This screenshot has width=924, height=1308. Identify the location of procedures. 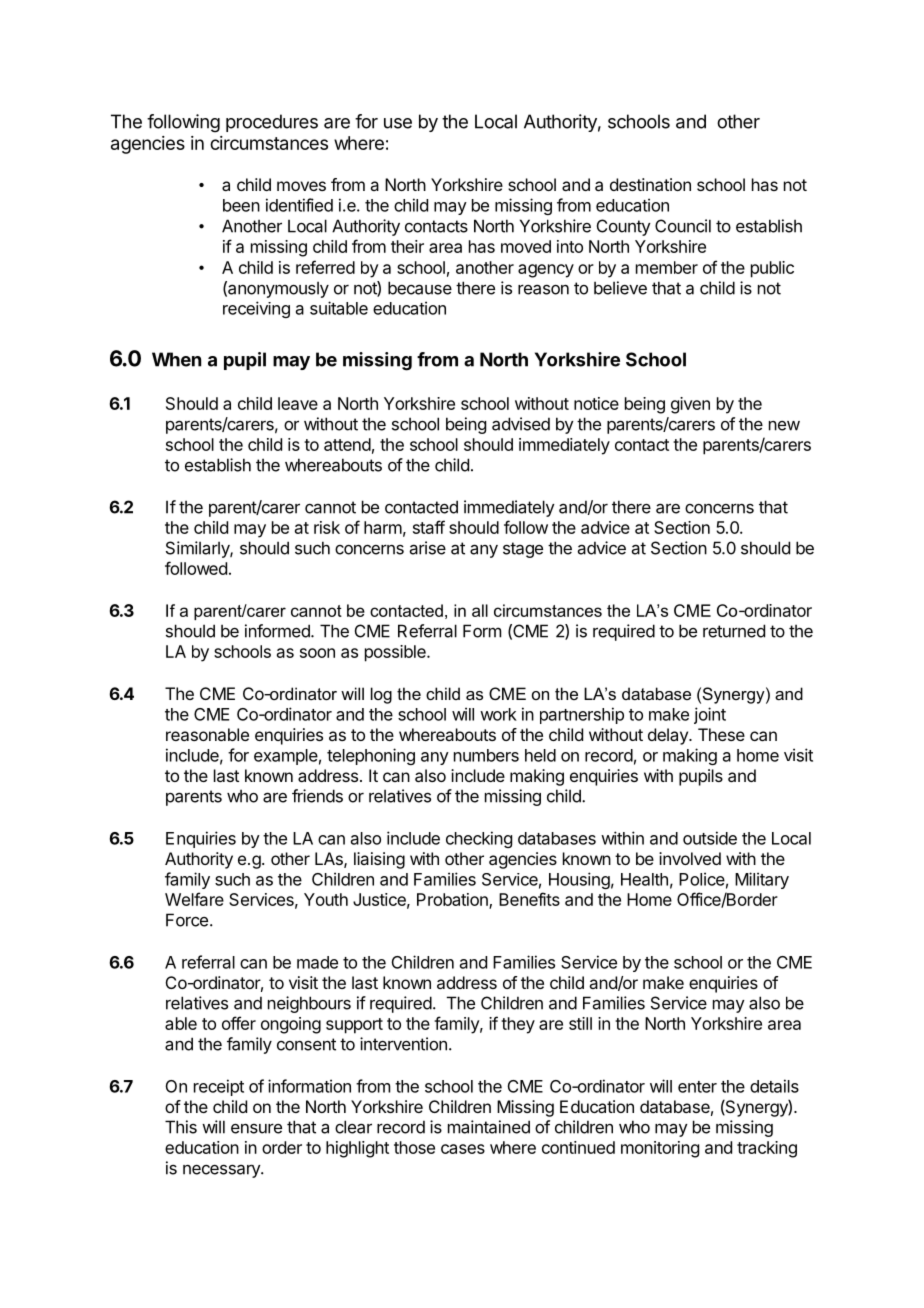
(272, 123).
